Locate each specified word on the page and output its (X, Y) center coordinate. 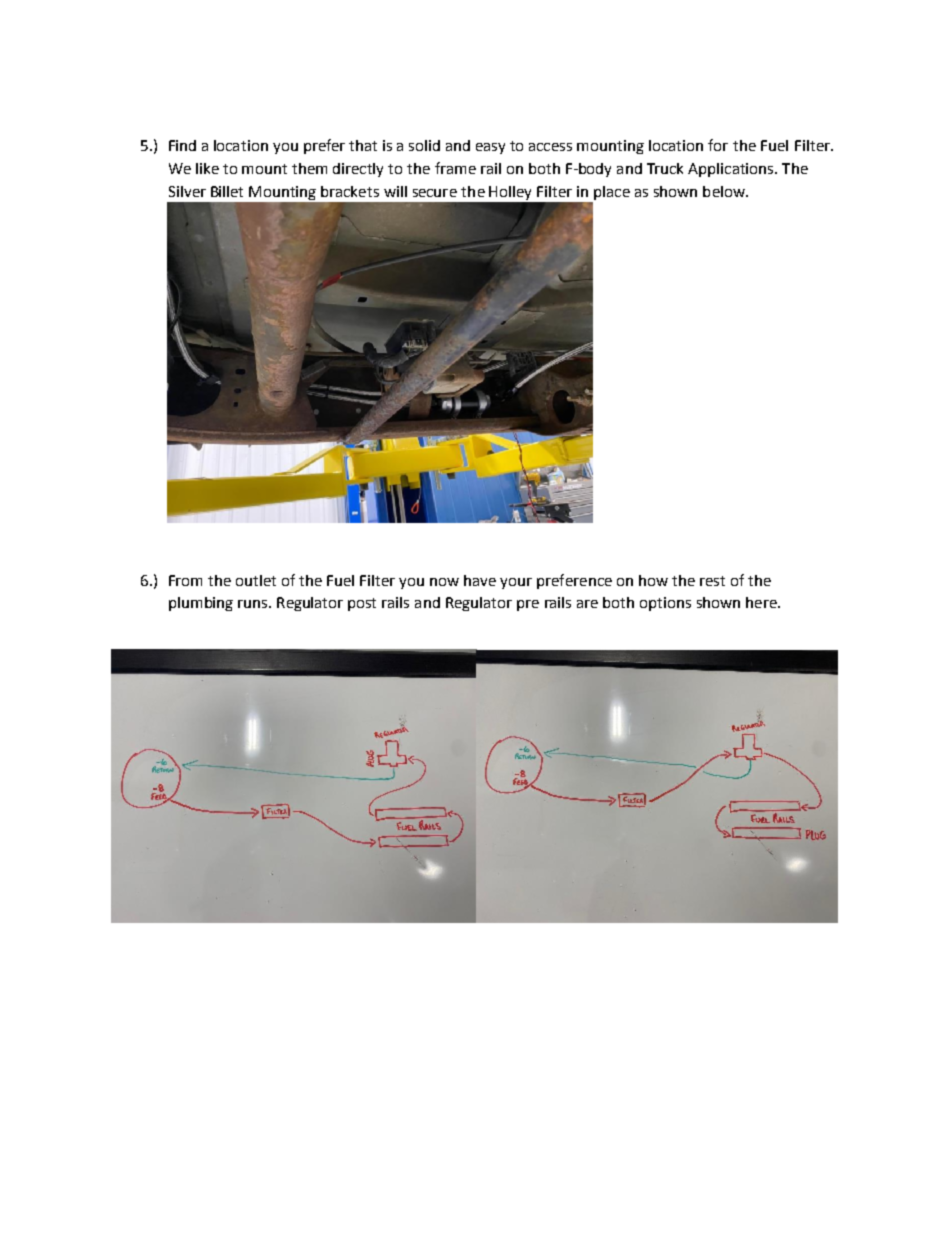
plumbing (201, 604)
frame (455, 168)
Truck (665, 168)
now (444, 582)
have (480, 580)
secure (435, 193)
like (207, 168)
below (725, 191)
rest (712, 581)
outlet (256, 580)
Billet (227, 191)
